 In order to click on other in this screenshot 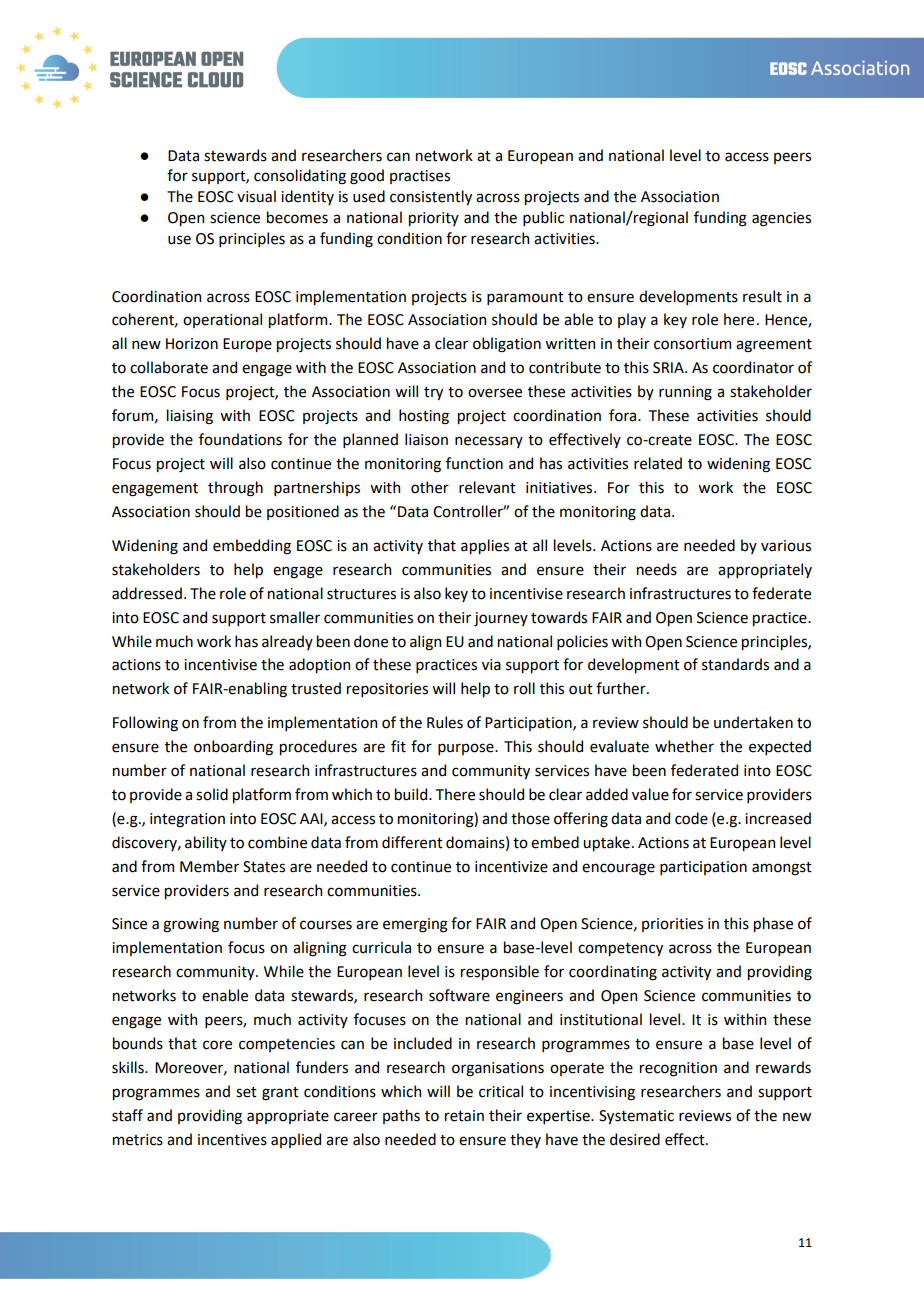, I will do `click(430, 487)`.
